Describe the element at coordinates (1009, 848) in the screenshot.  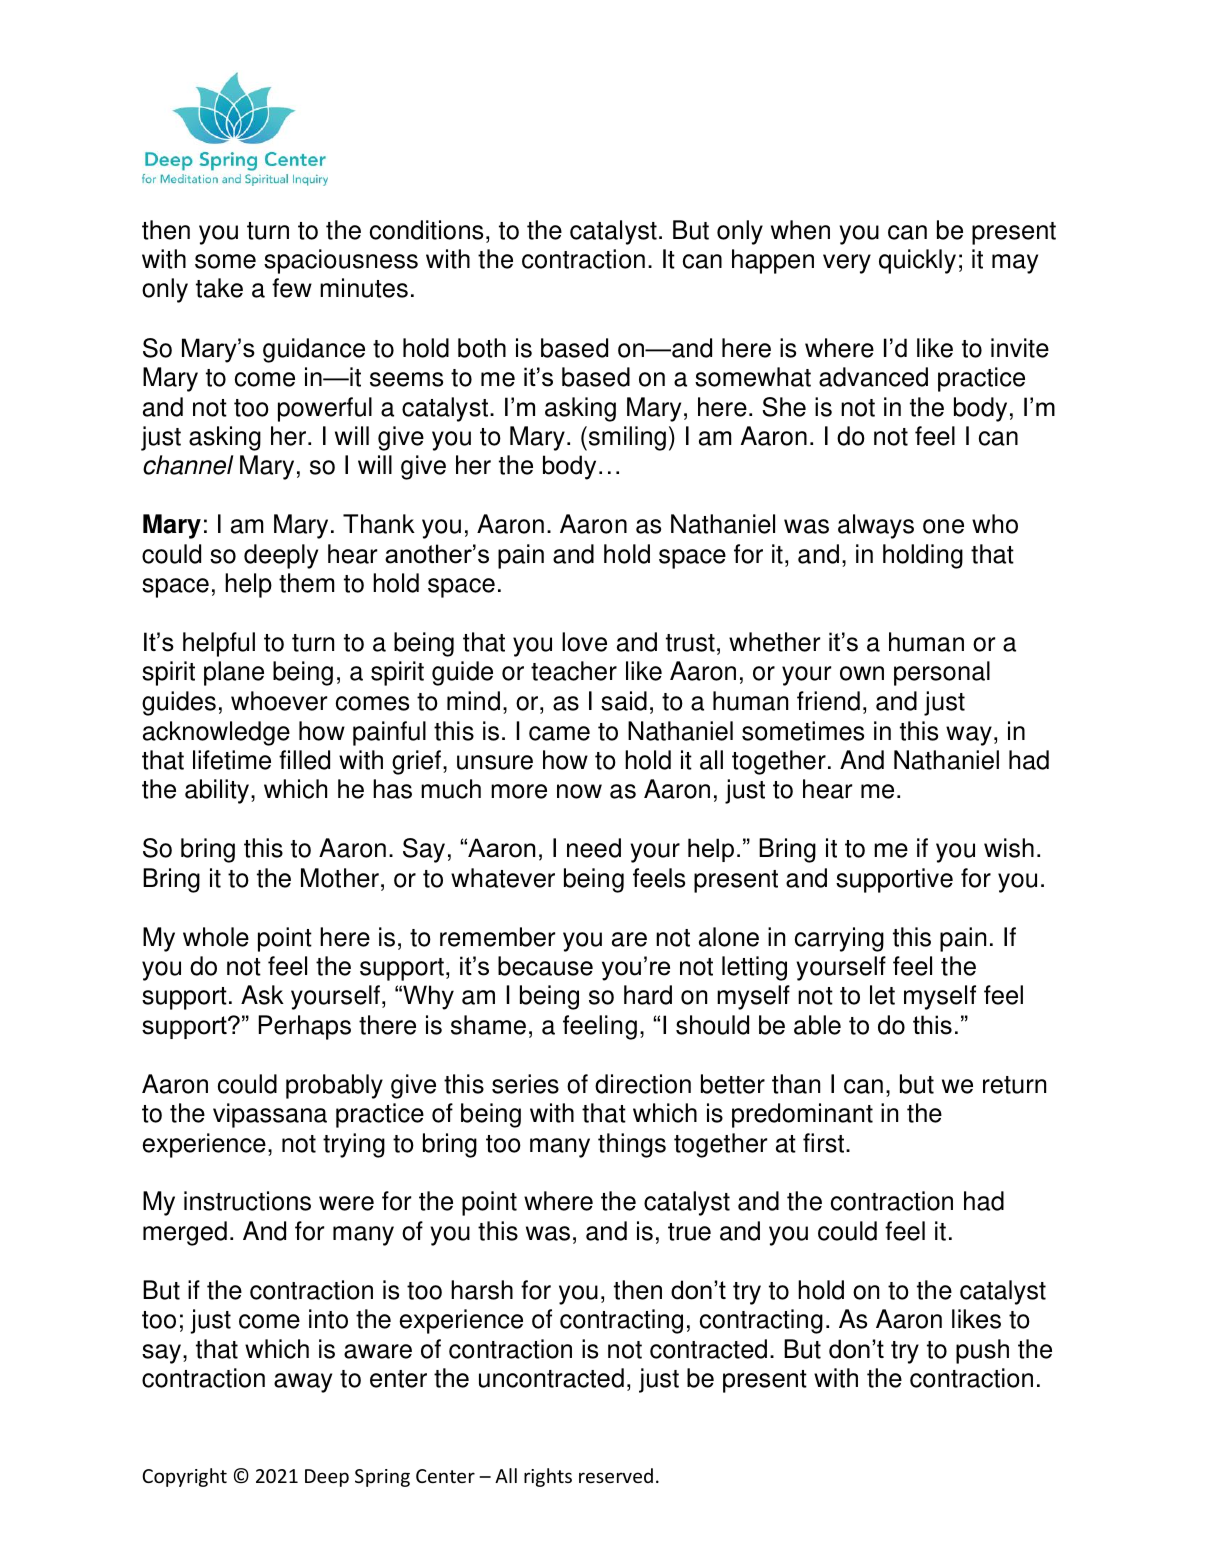
I see `wish` at that location.
